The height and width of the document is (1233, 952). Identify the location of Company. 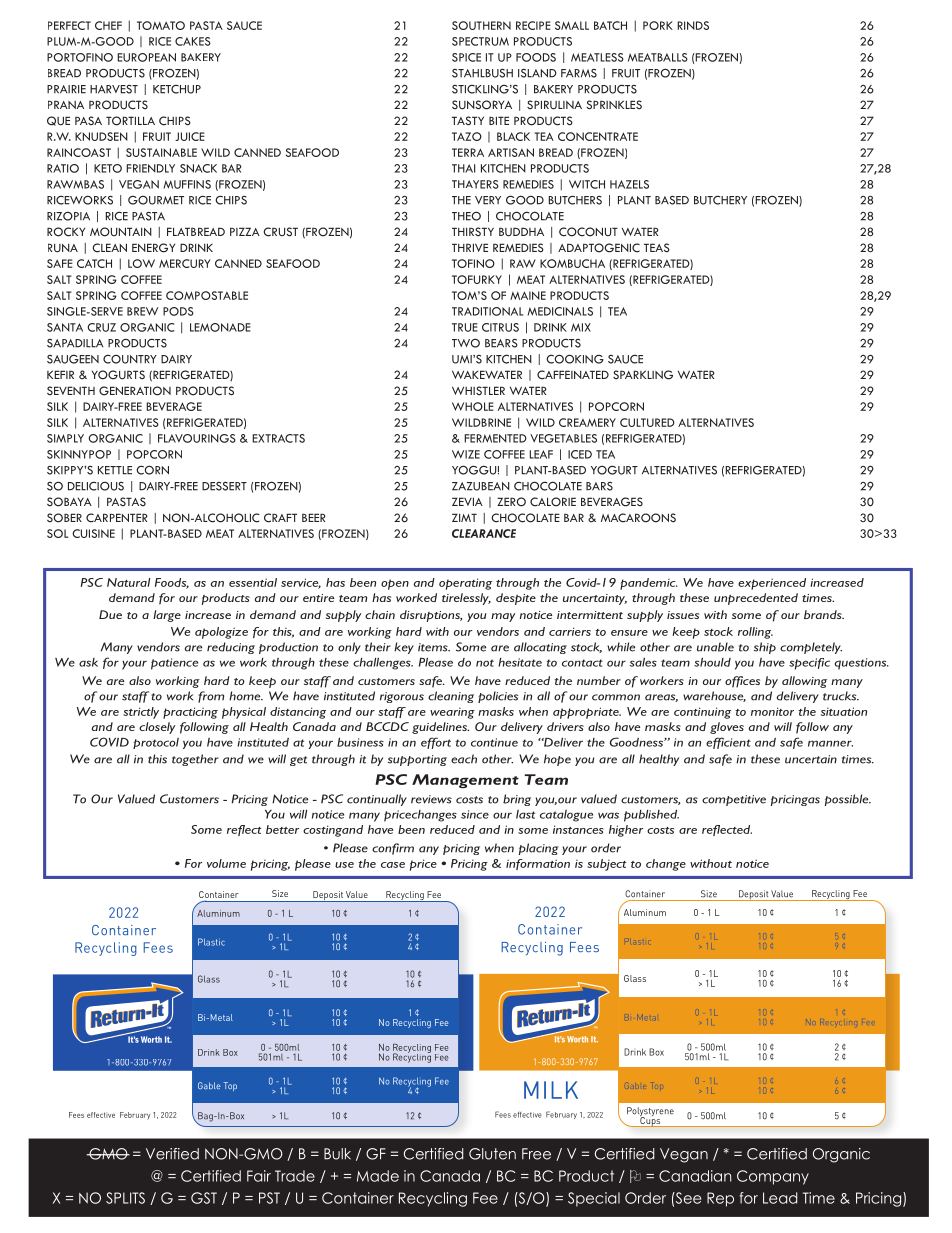
(773, 1177).
